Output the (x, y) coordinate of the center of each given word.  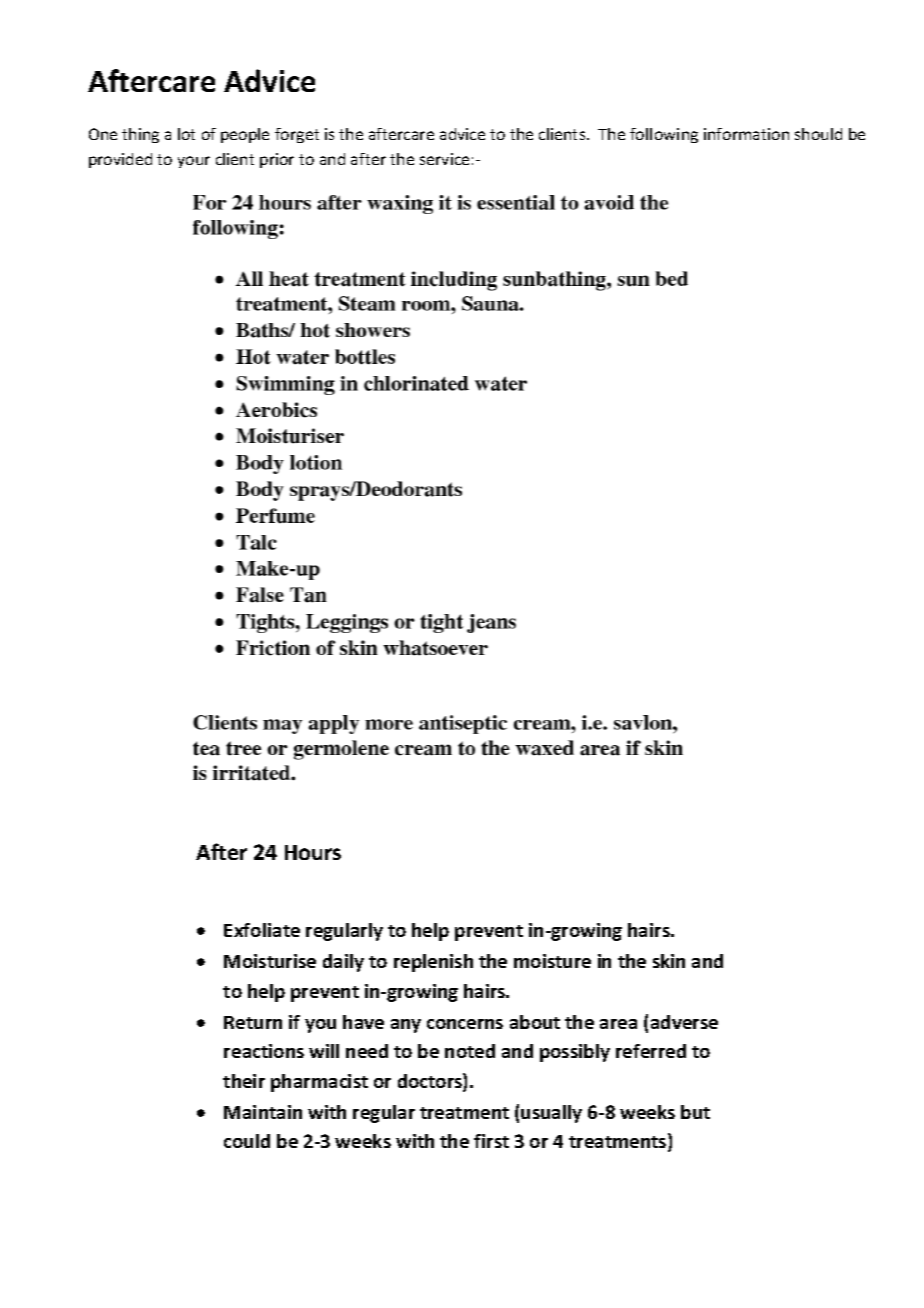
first (491, 1141)
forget (297, 135)
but (695, 1112)
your (194, 162)
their (244, 1081)
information (746, 134)
